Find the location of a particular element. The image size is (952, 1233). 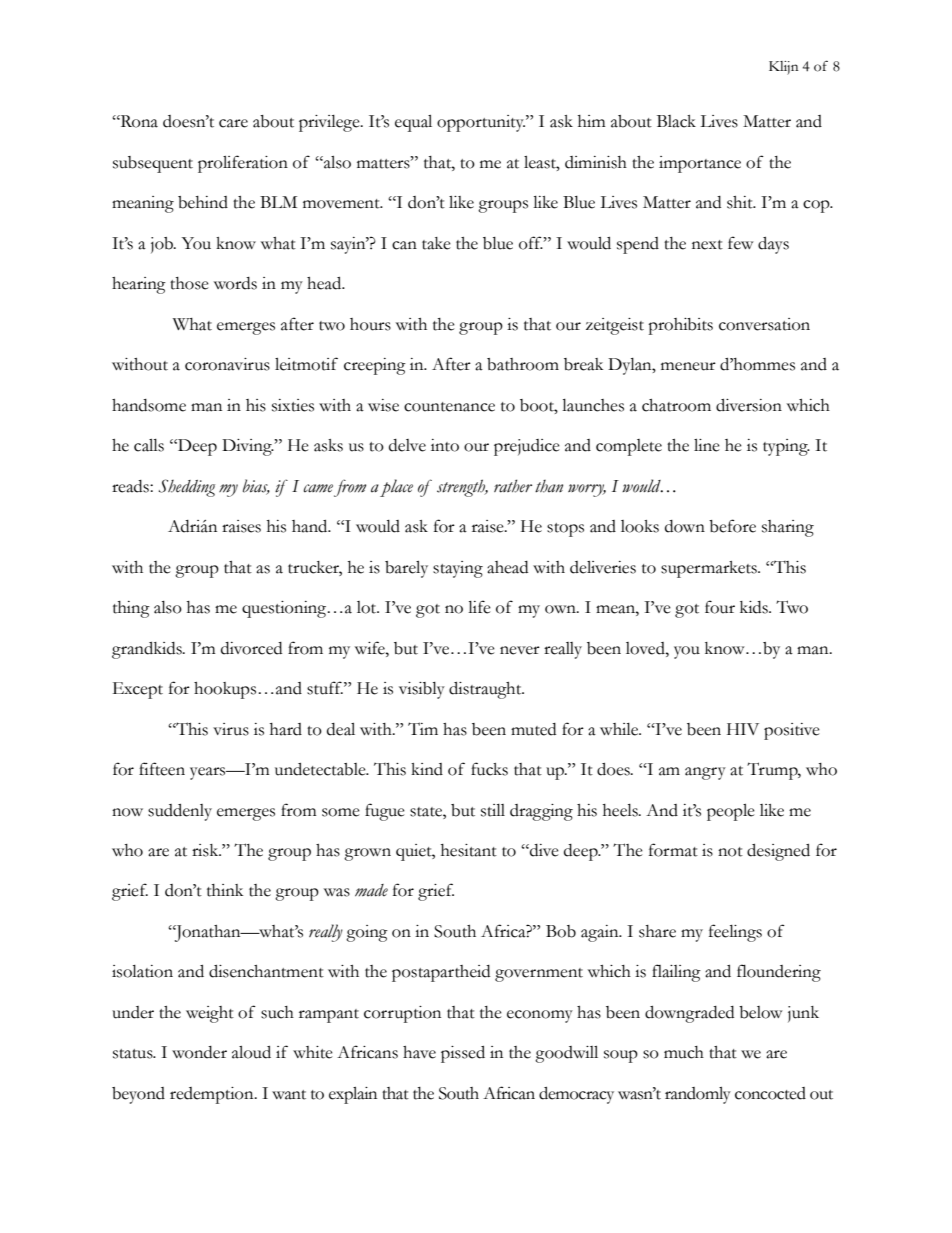

importance is located at coordinates (700, 164).
